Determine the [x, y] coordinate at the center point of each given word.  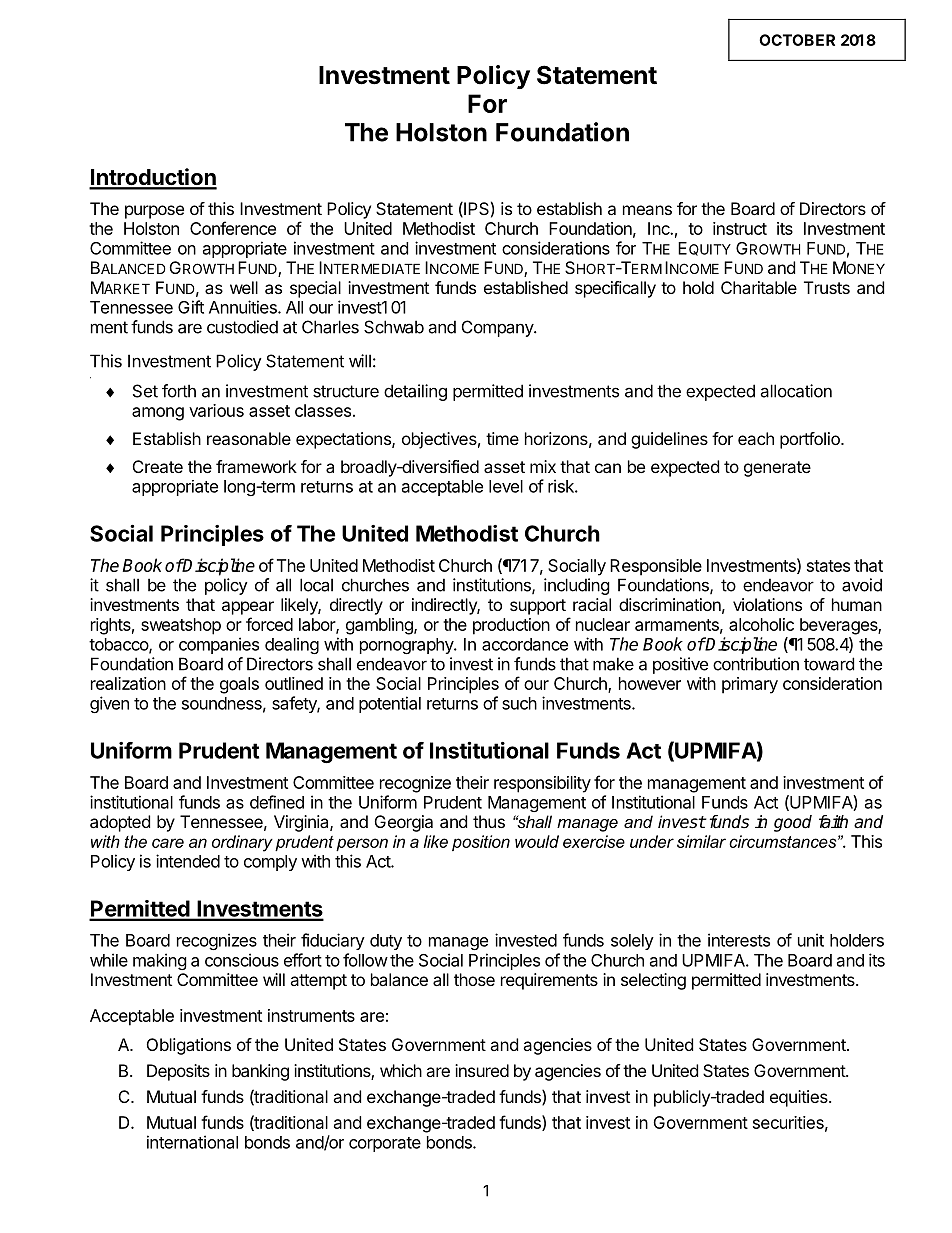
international [192, 1142]
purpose [154, 212]
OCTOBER [797, 40]
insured [482, 1070]
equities [800, 1098]
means [647, 210]
